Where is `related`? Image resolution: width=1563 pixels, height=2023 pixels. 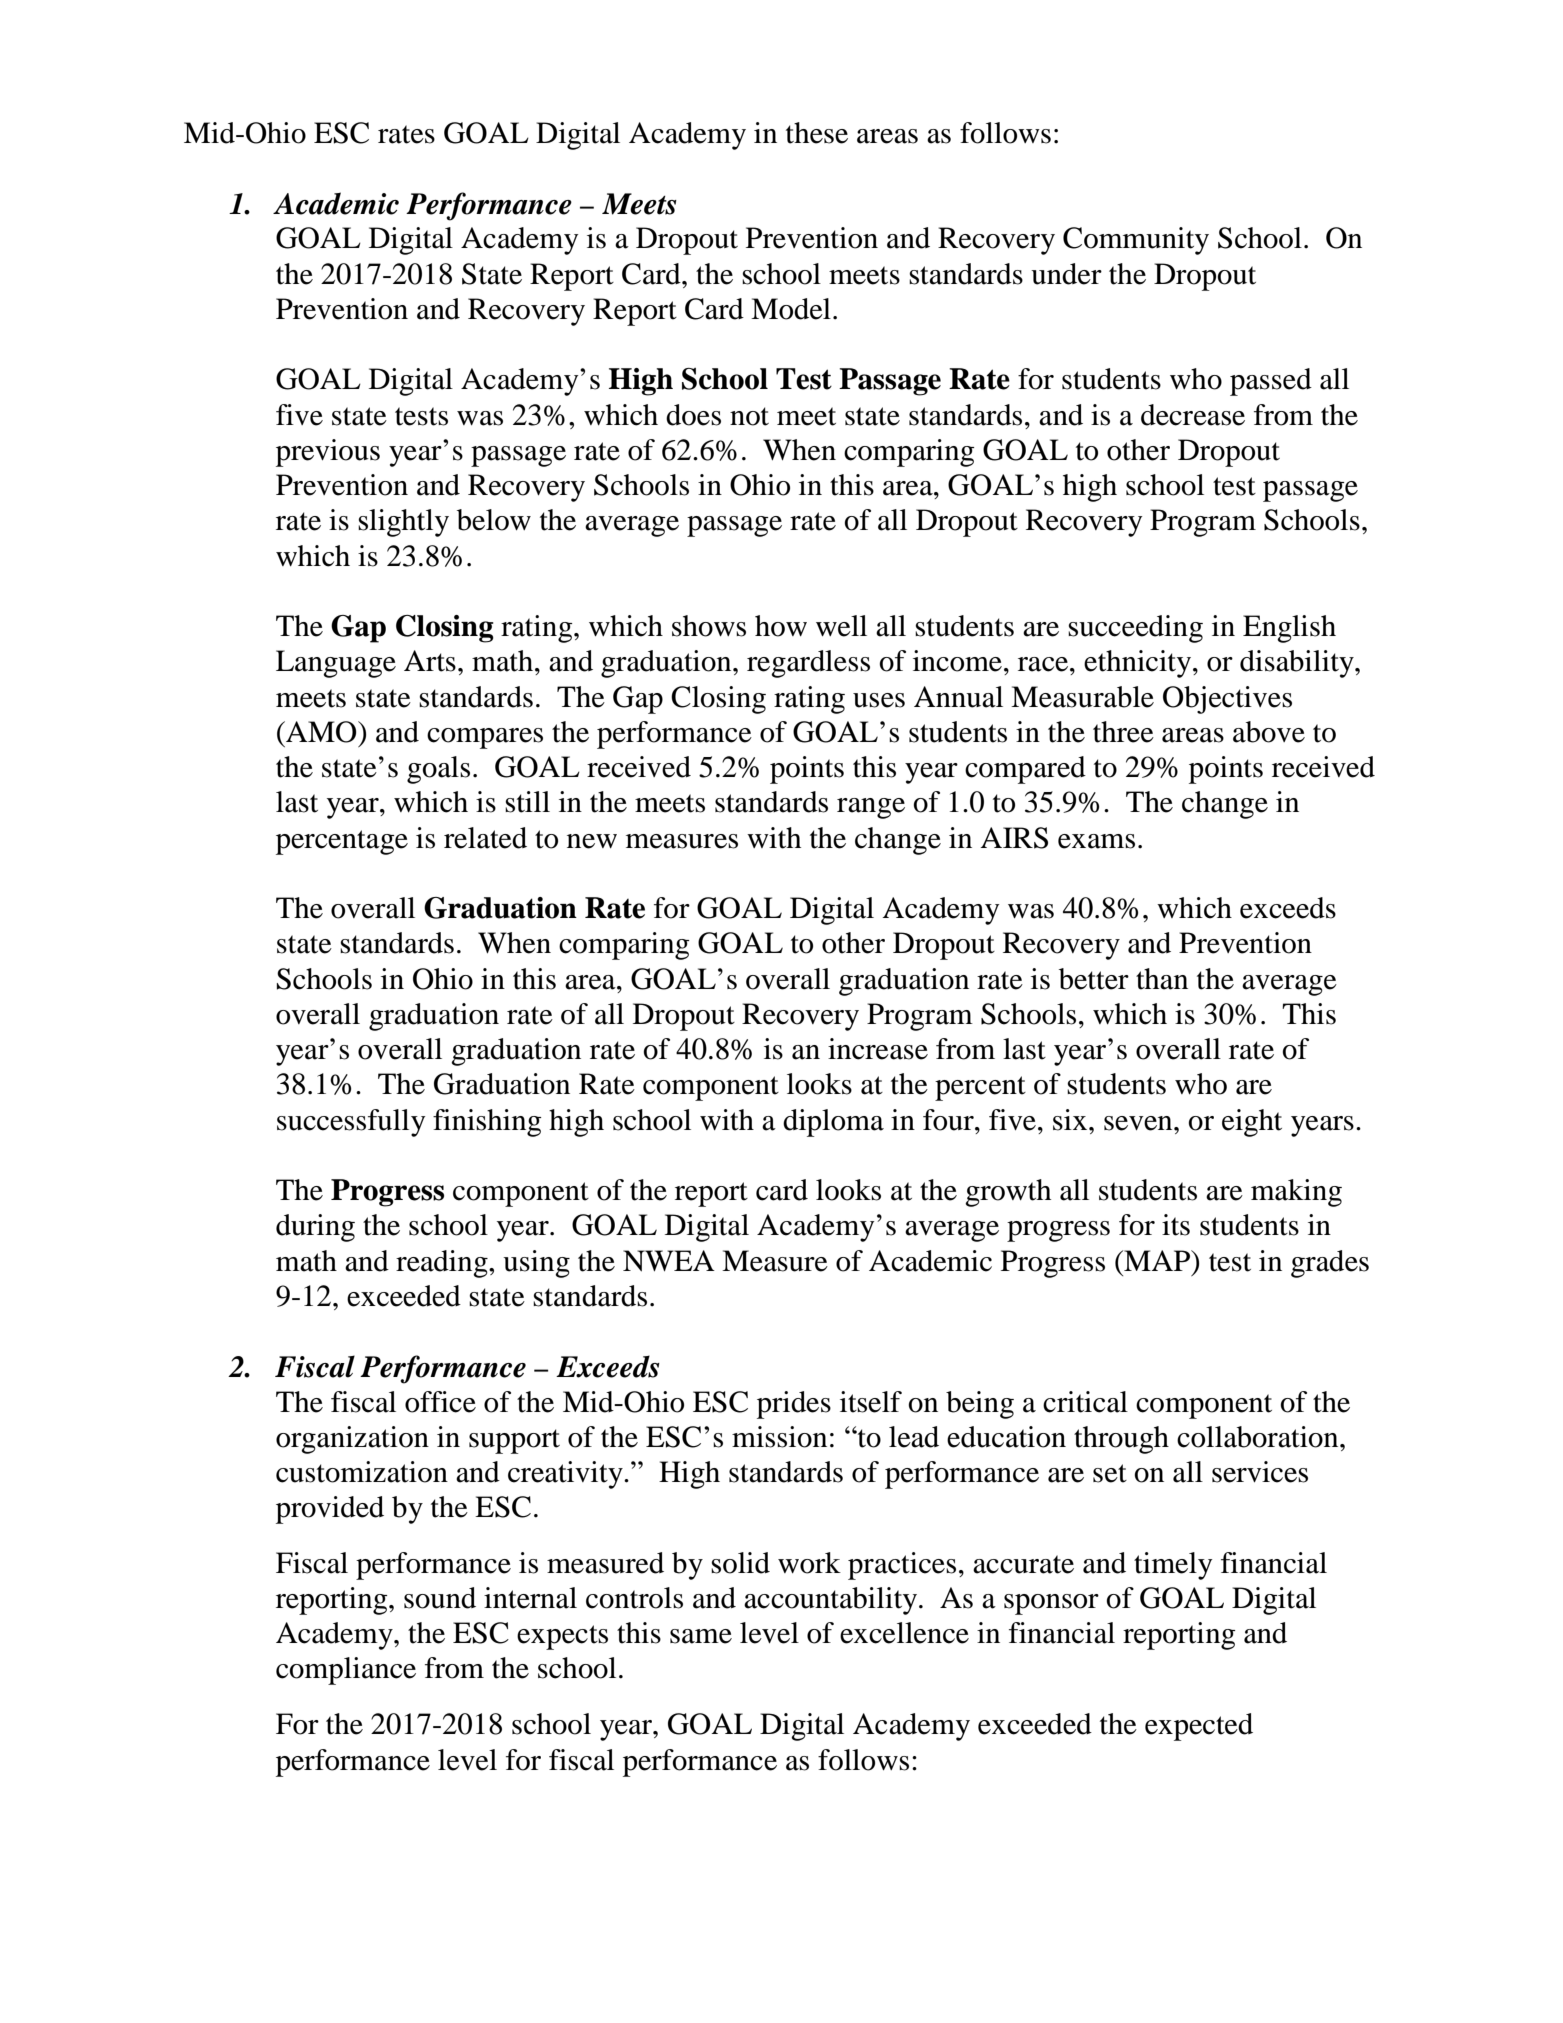
related is located at coordinates (485, 838).
